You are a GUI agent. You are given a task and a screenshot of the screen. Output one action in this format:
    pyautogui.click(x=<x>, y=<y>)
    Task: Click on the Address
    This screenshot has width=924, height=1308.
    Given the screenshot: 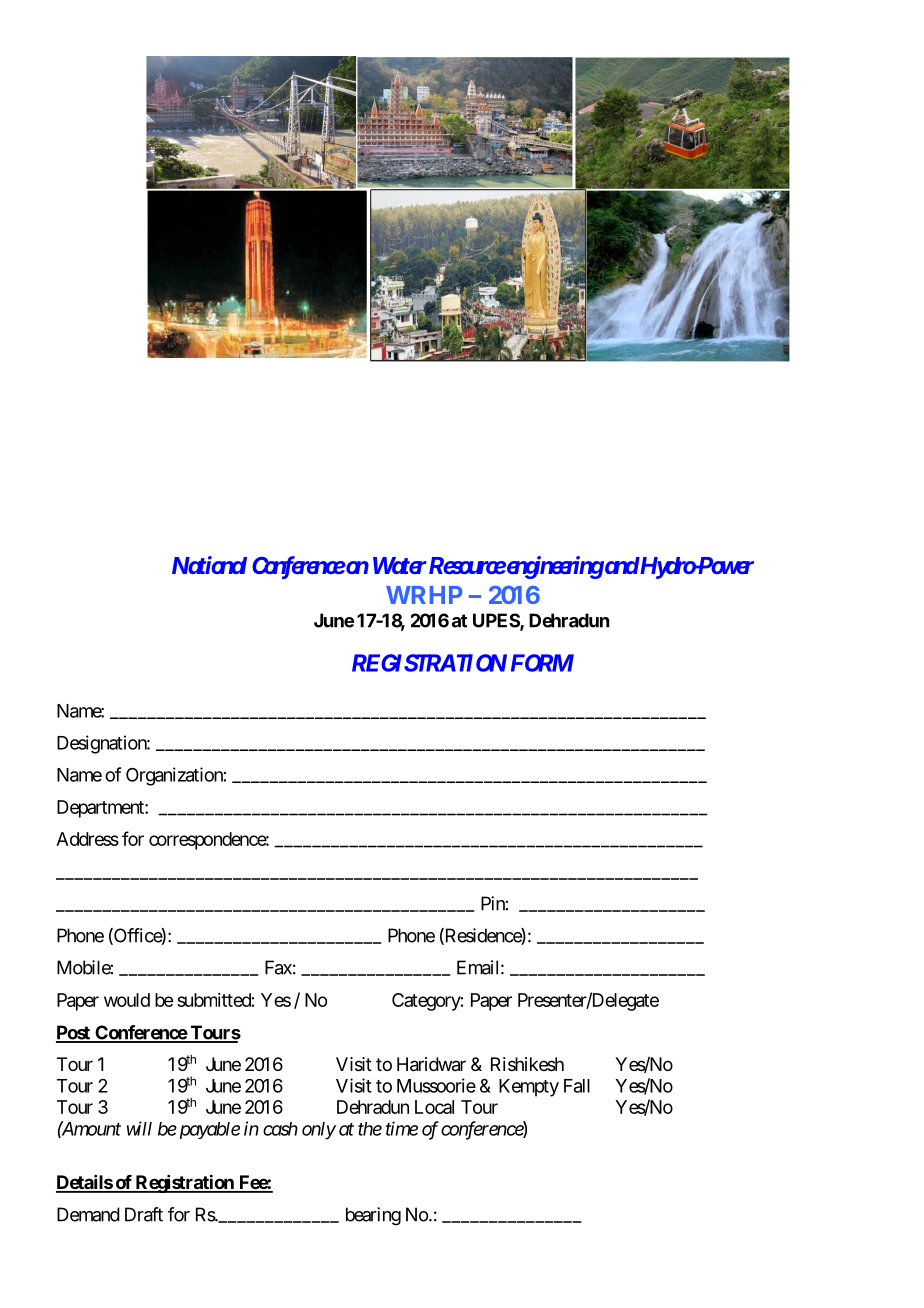 What is the action you would take?
    pyautogui.click(x=87, y=839)
